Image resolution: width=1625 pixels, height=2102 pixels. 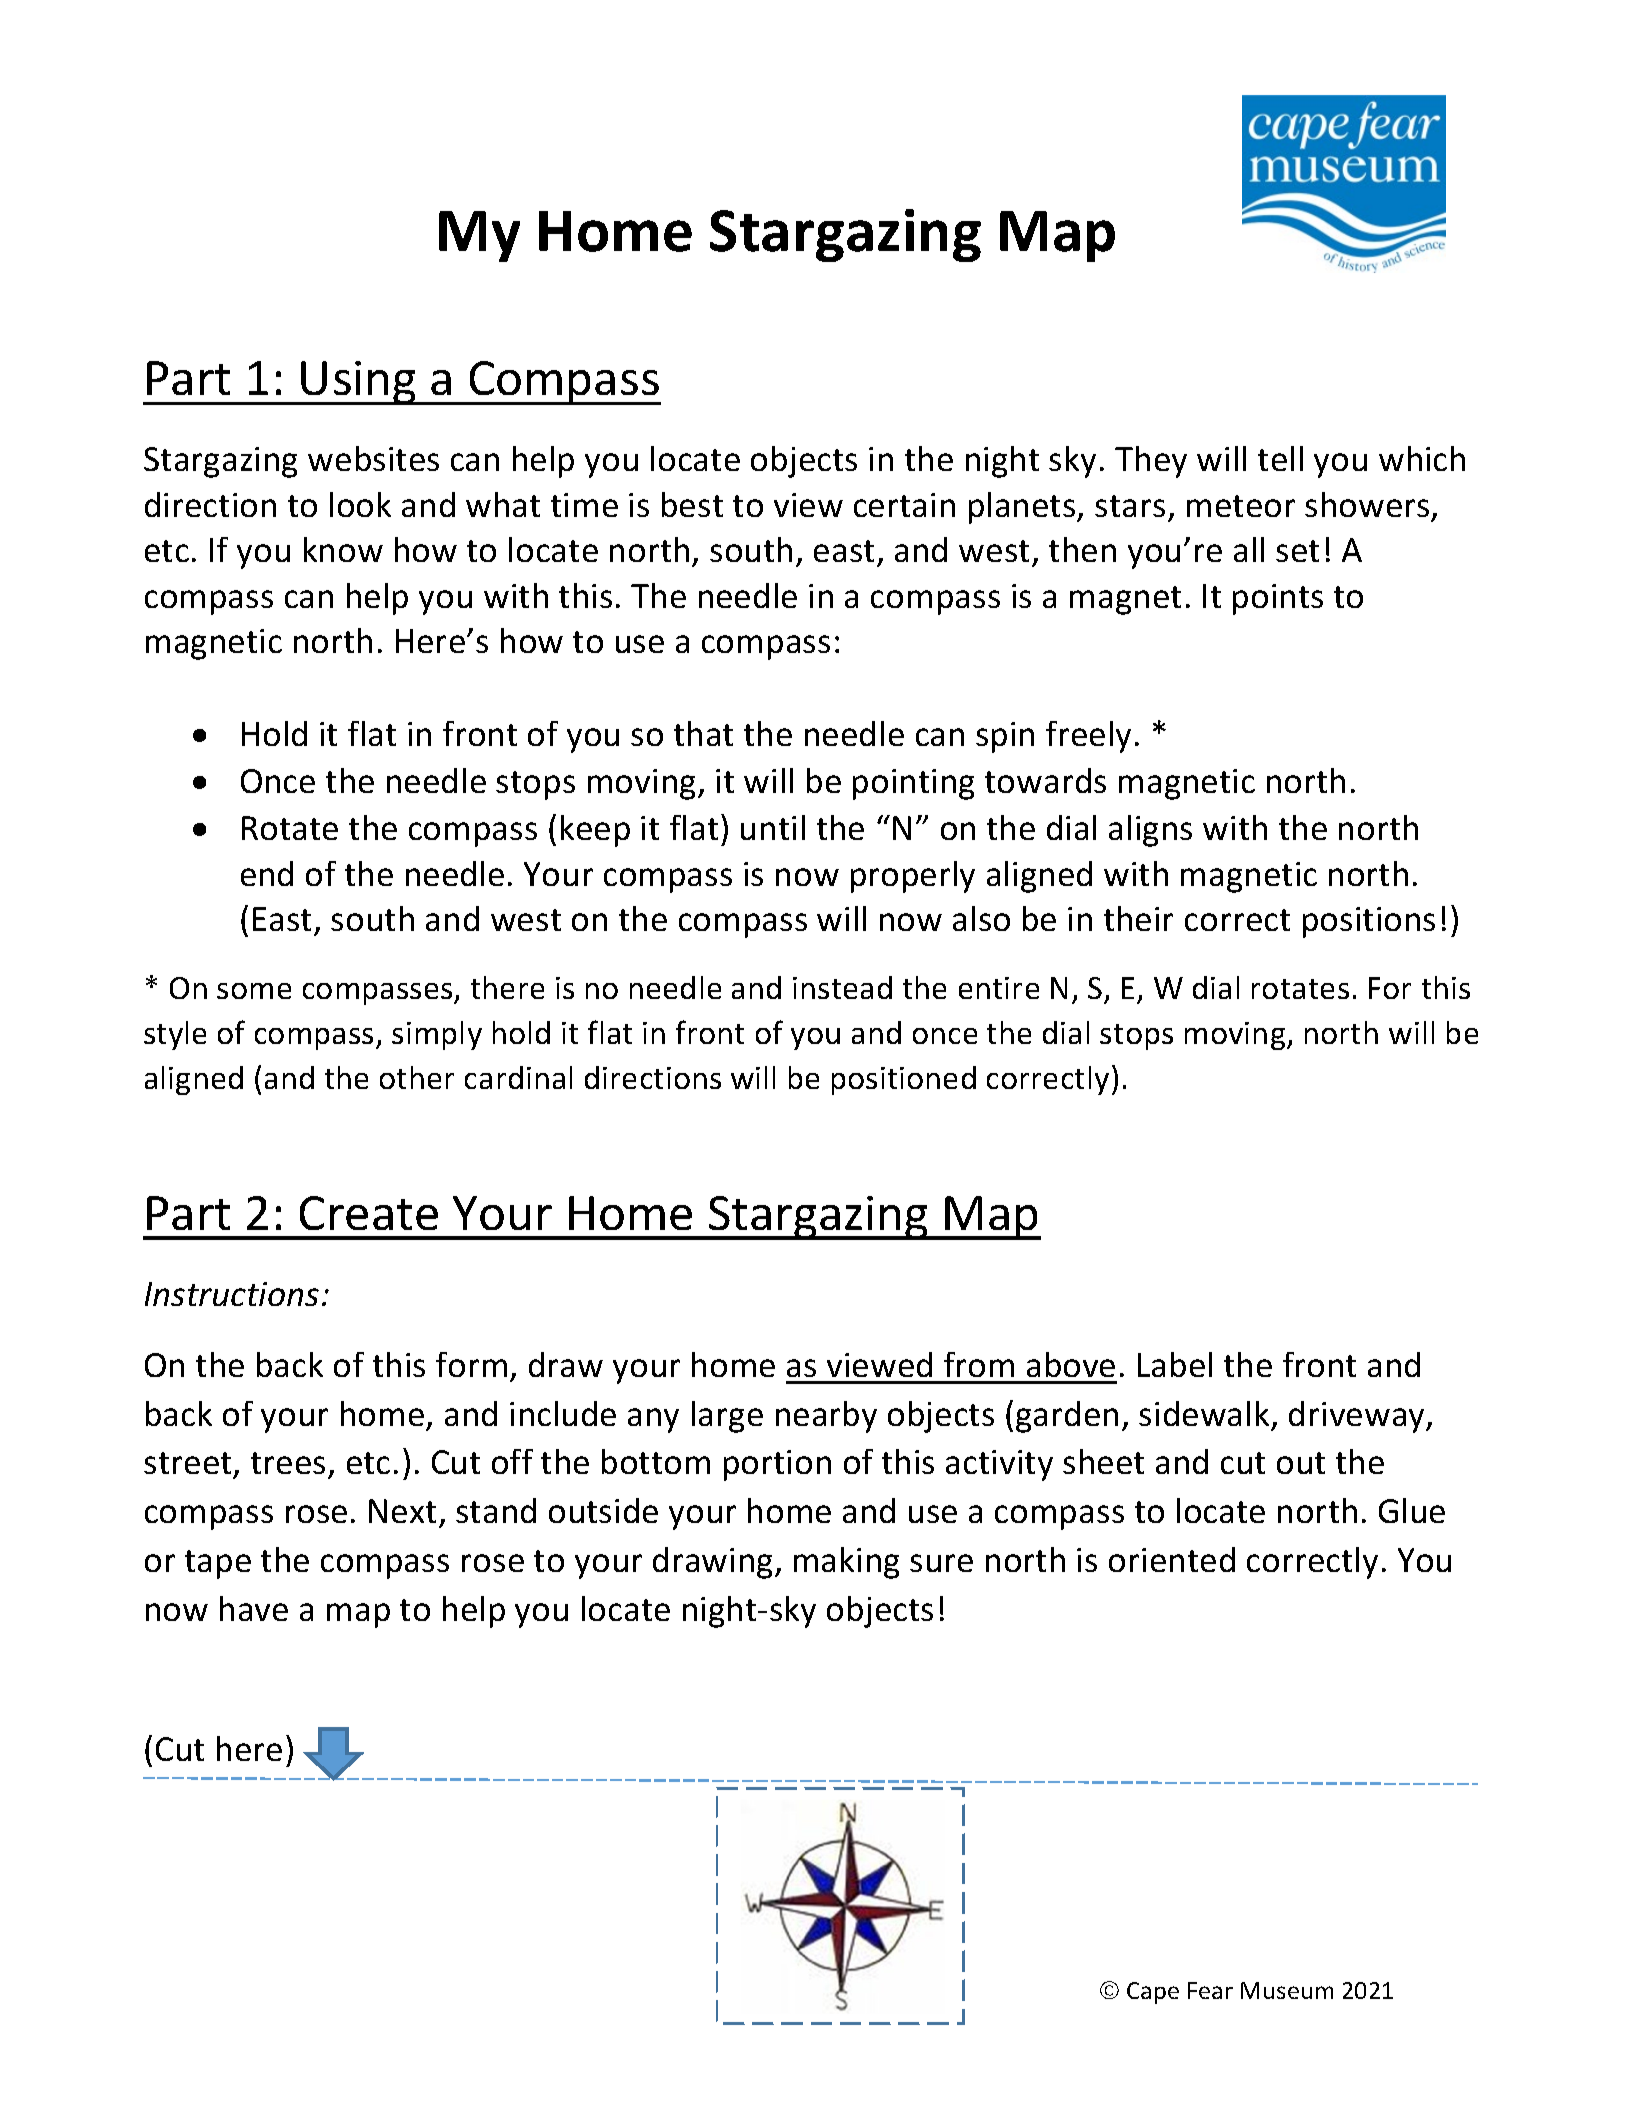 I want to click on best, so click(x=692, y=504).
